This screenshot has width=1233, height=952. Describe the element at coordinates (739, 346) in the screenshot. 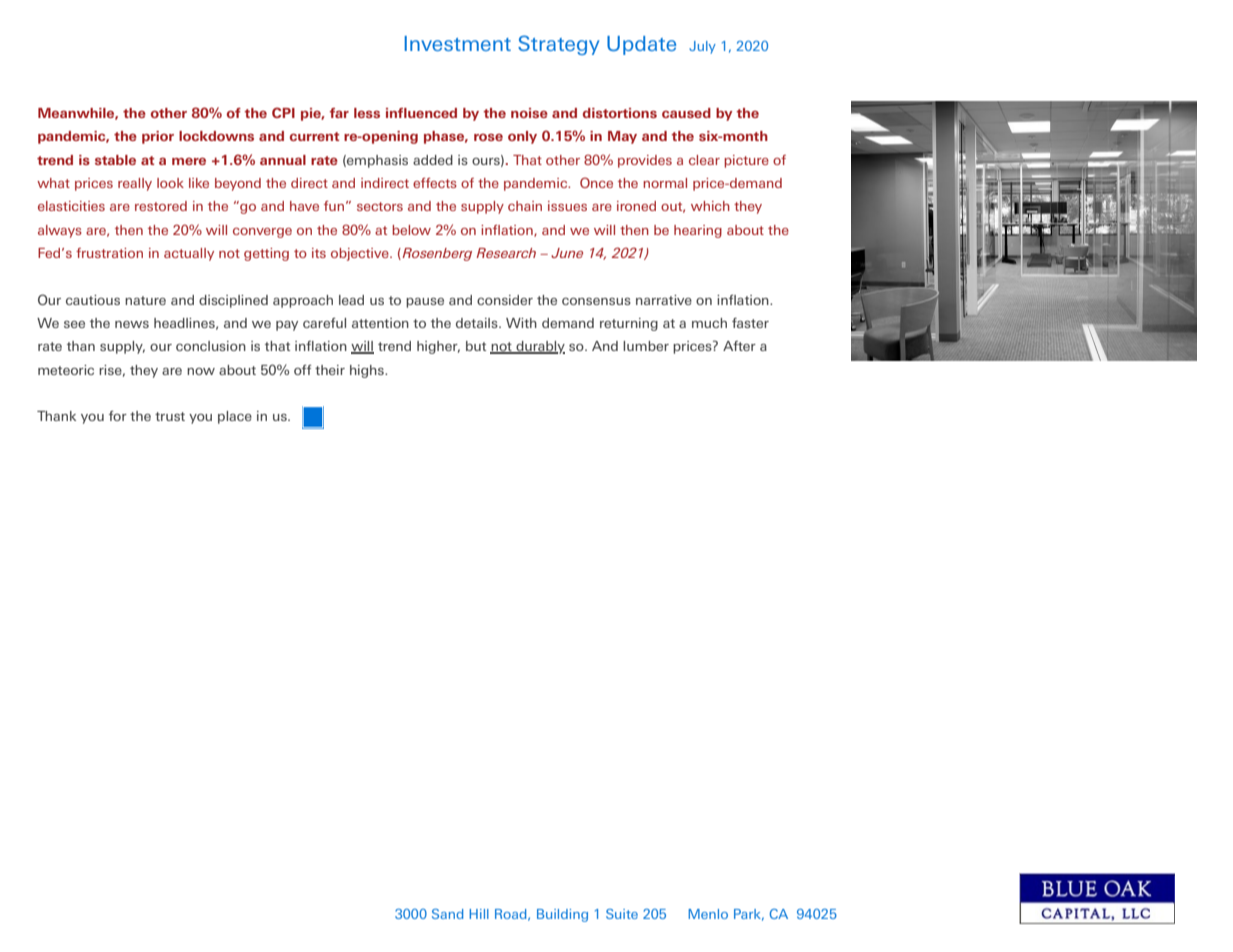

I see `After` at that location.
